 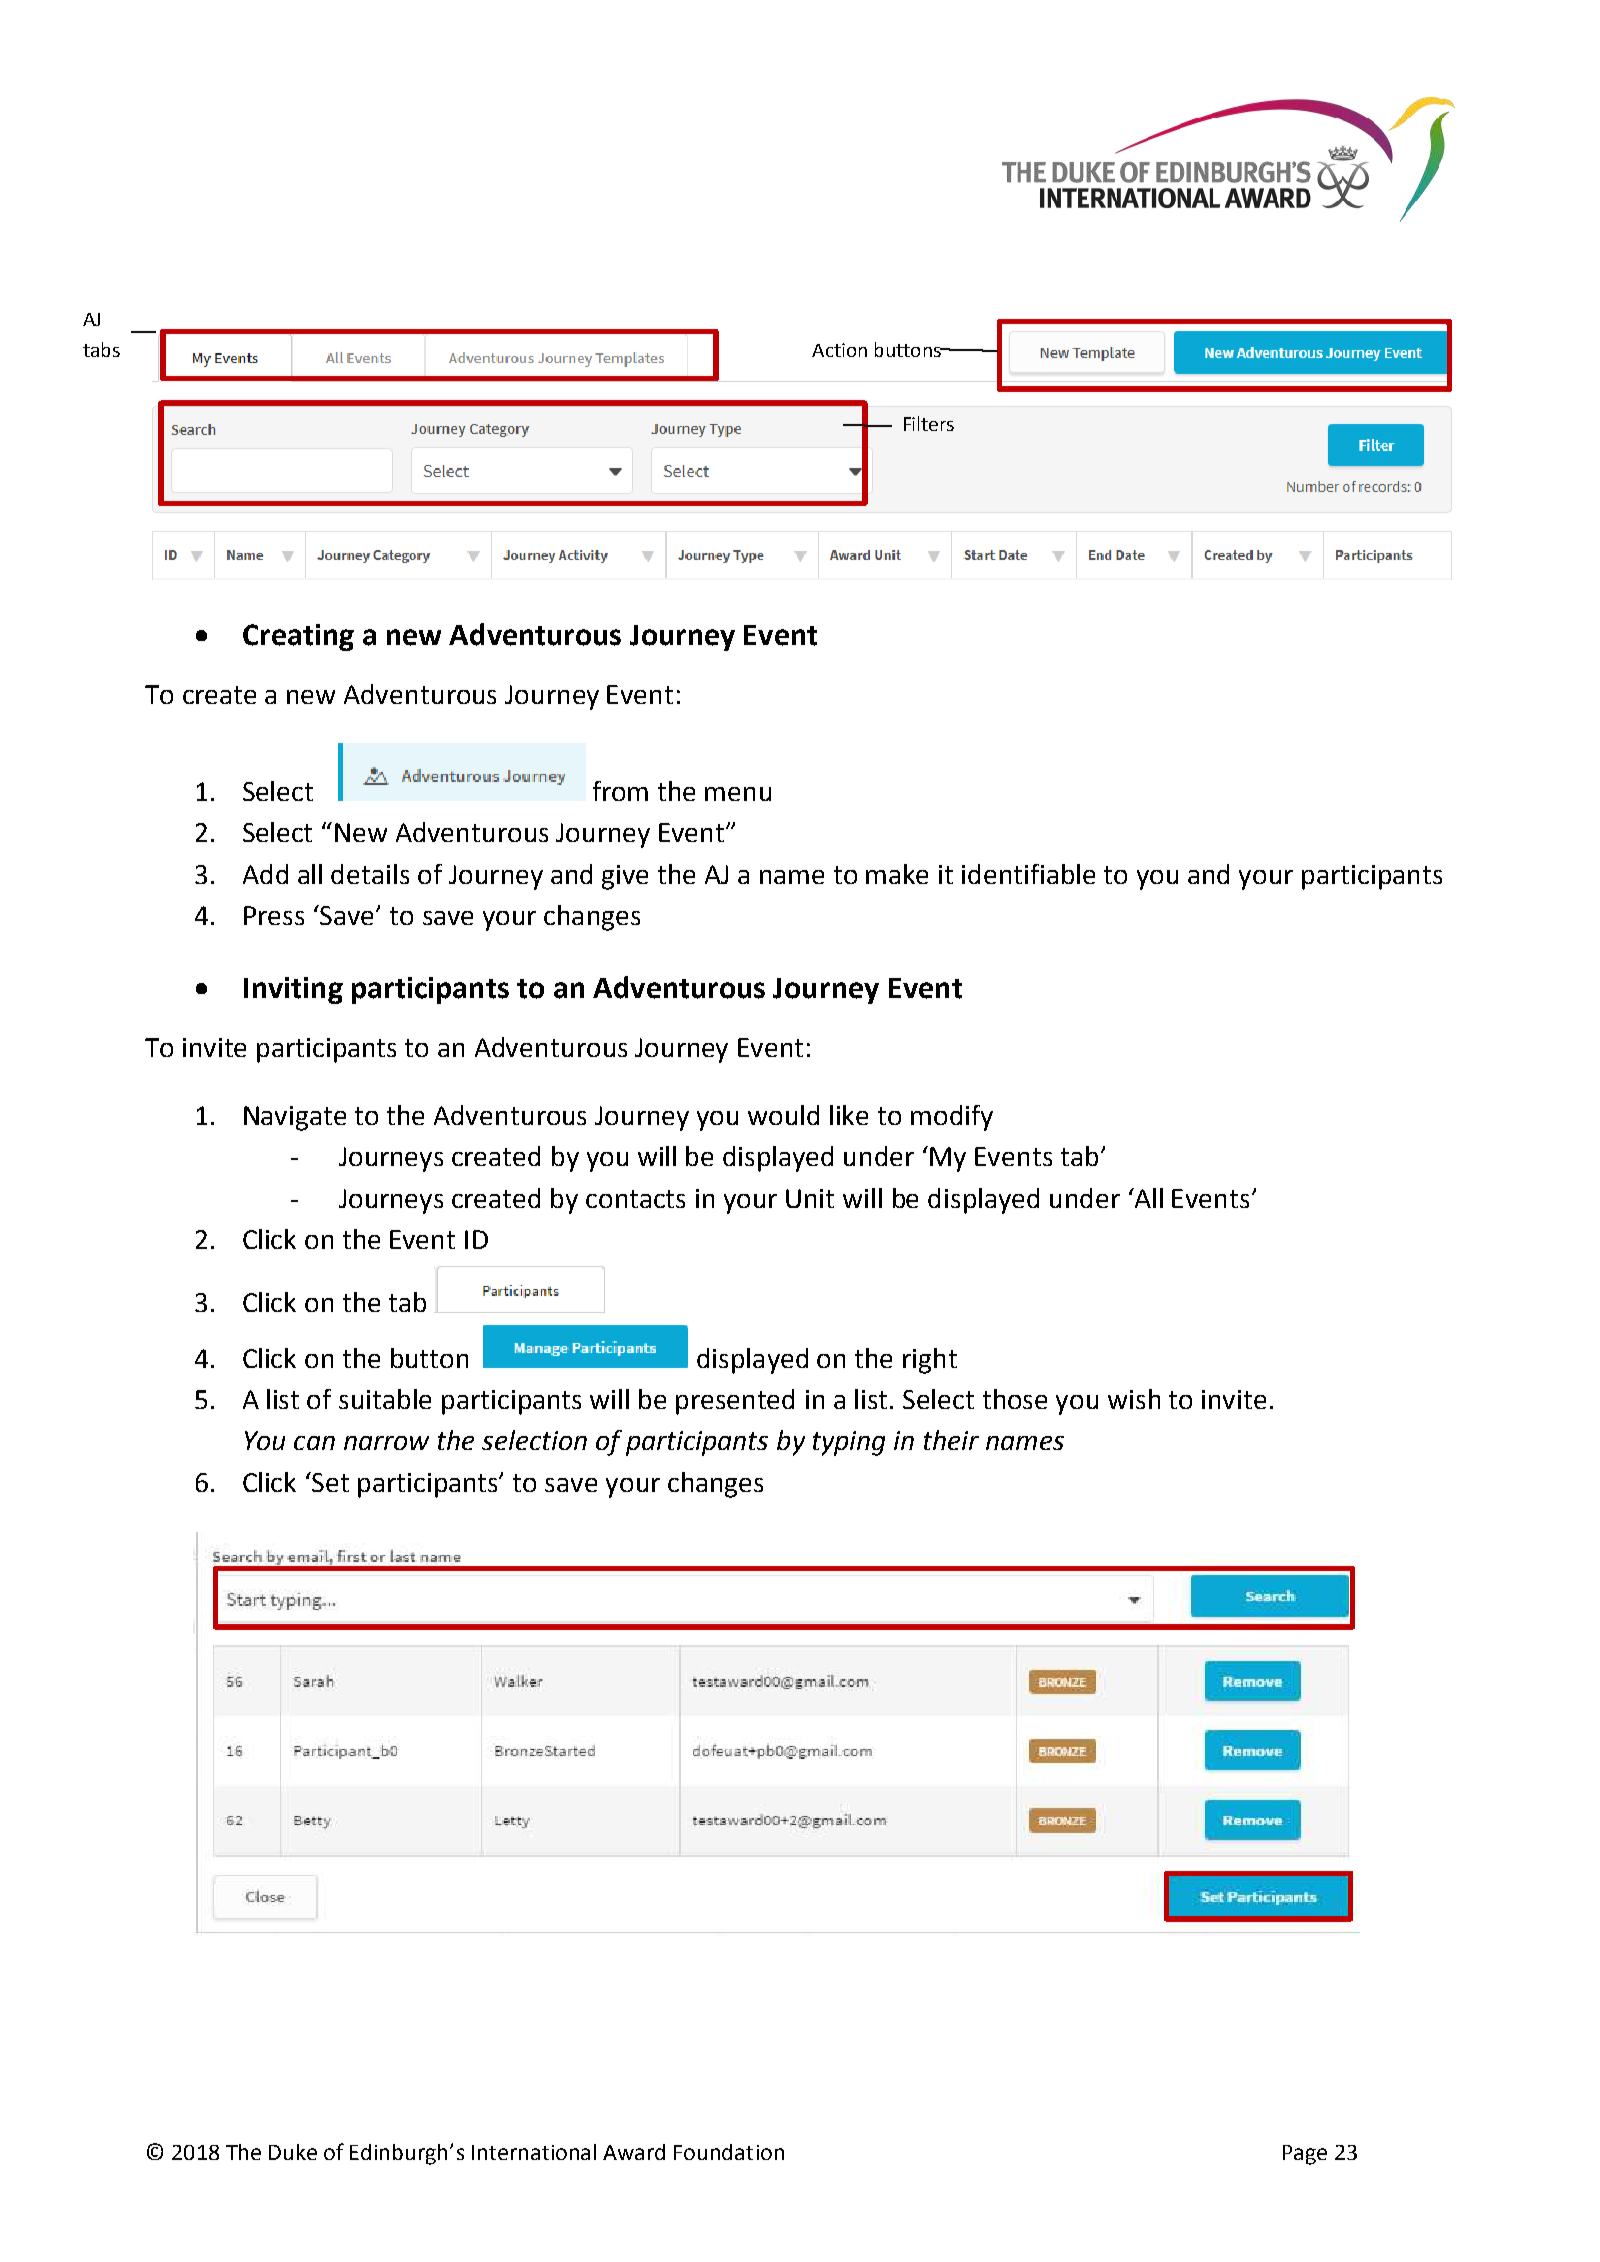 I want to click on Navigate, so click(x=295, y=1118).
